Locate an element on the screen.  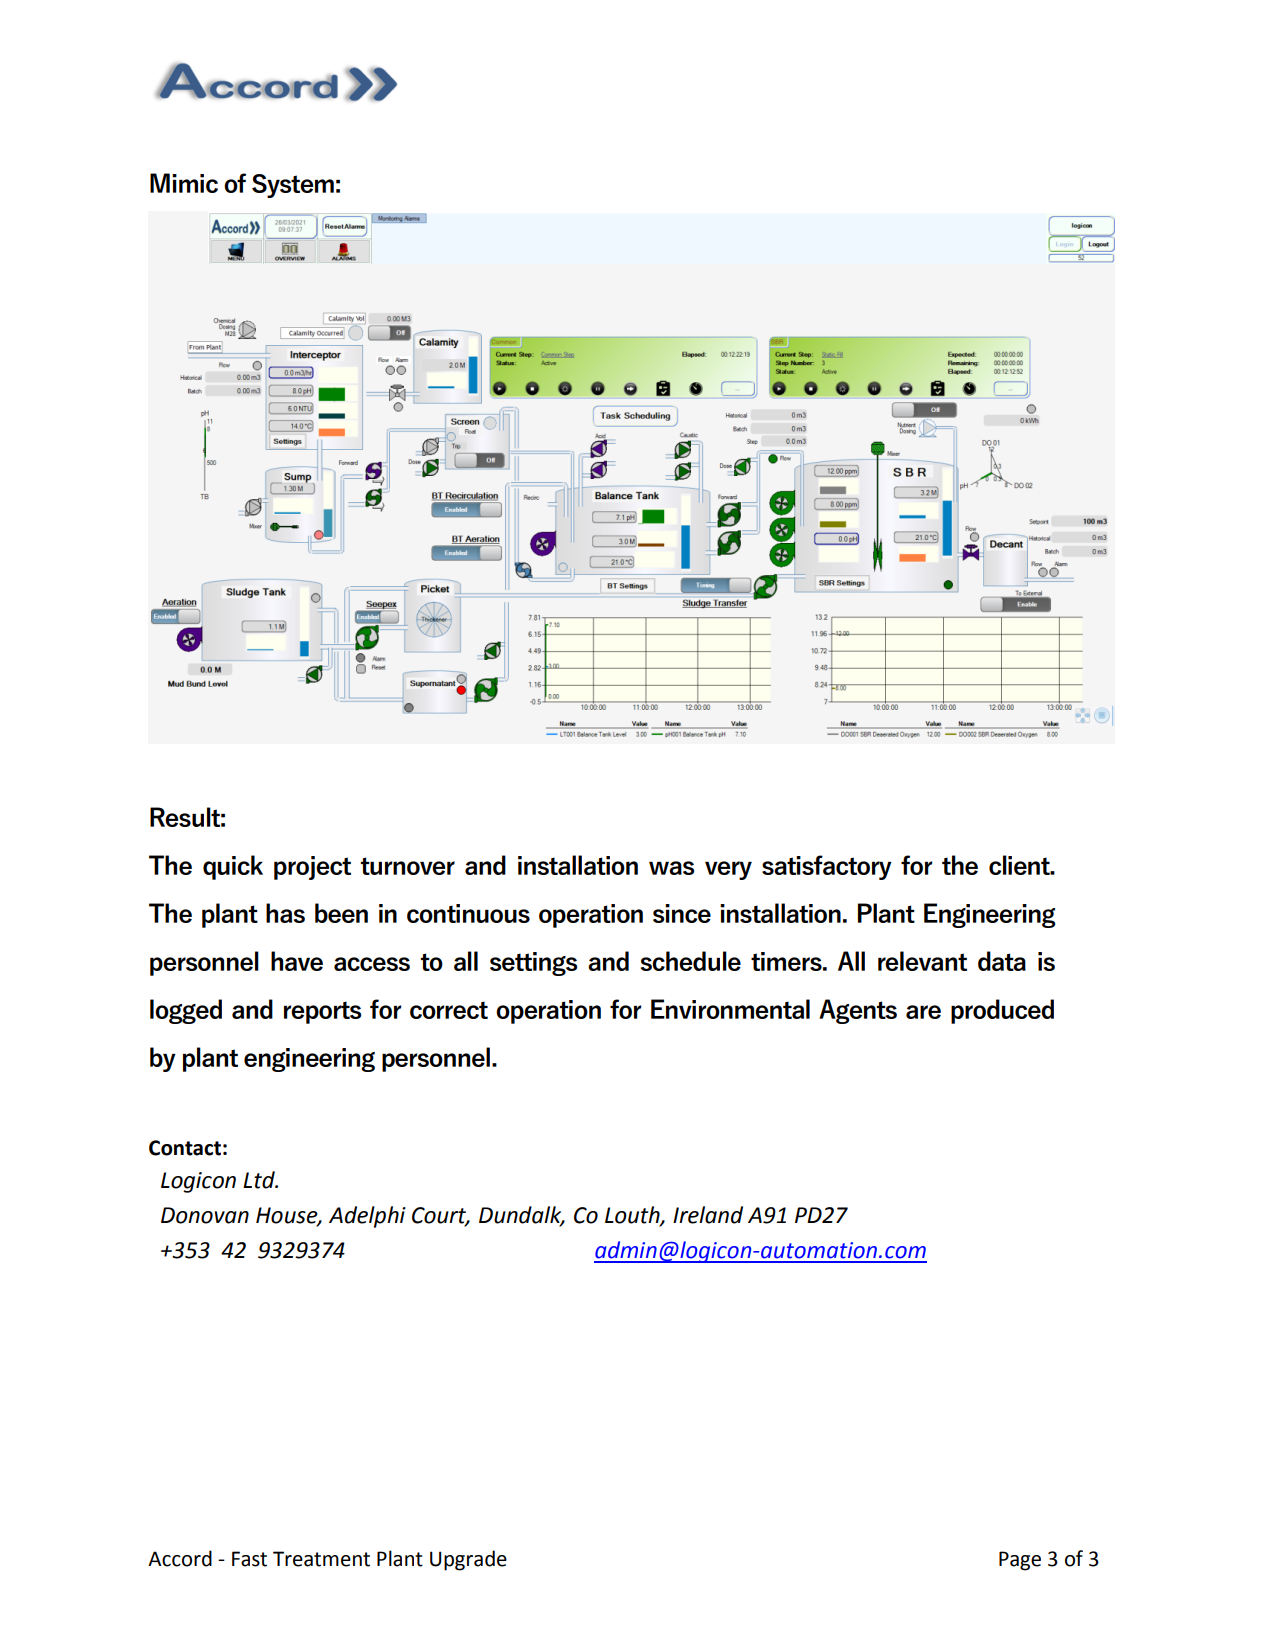
relevant is located at coordinates (922, 961).
